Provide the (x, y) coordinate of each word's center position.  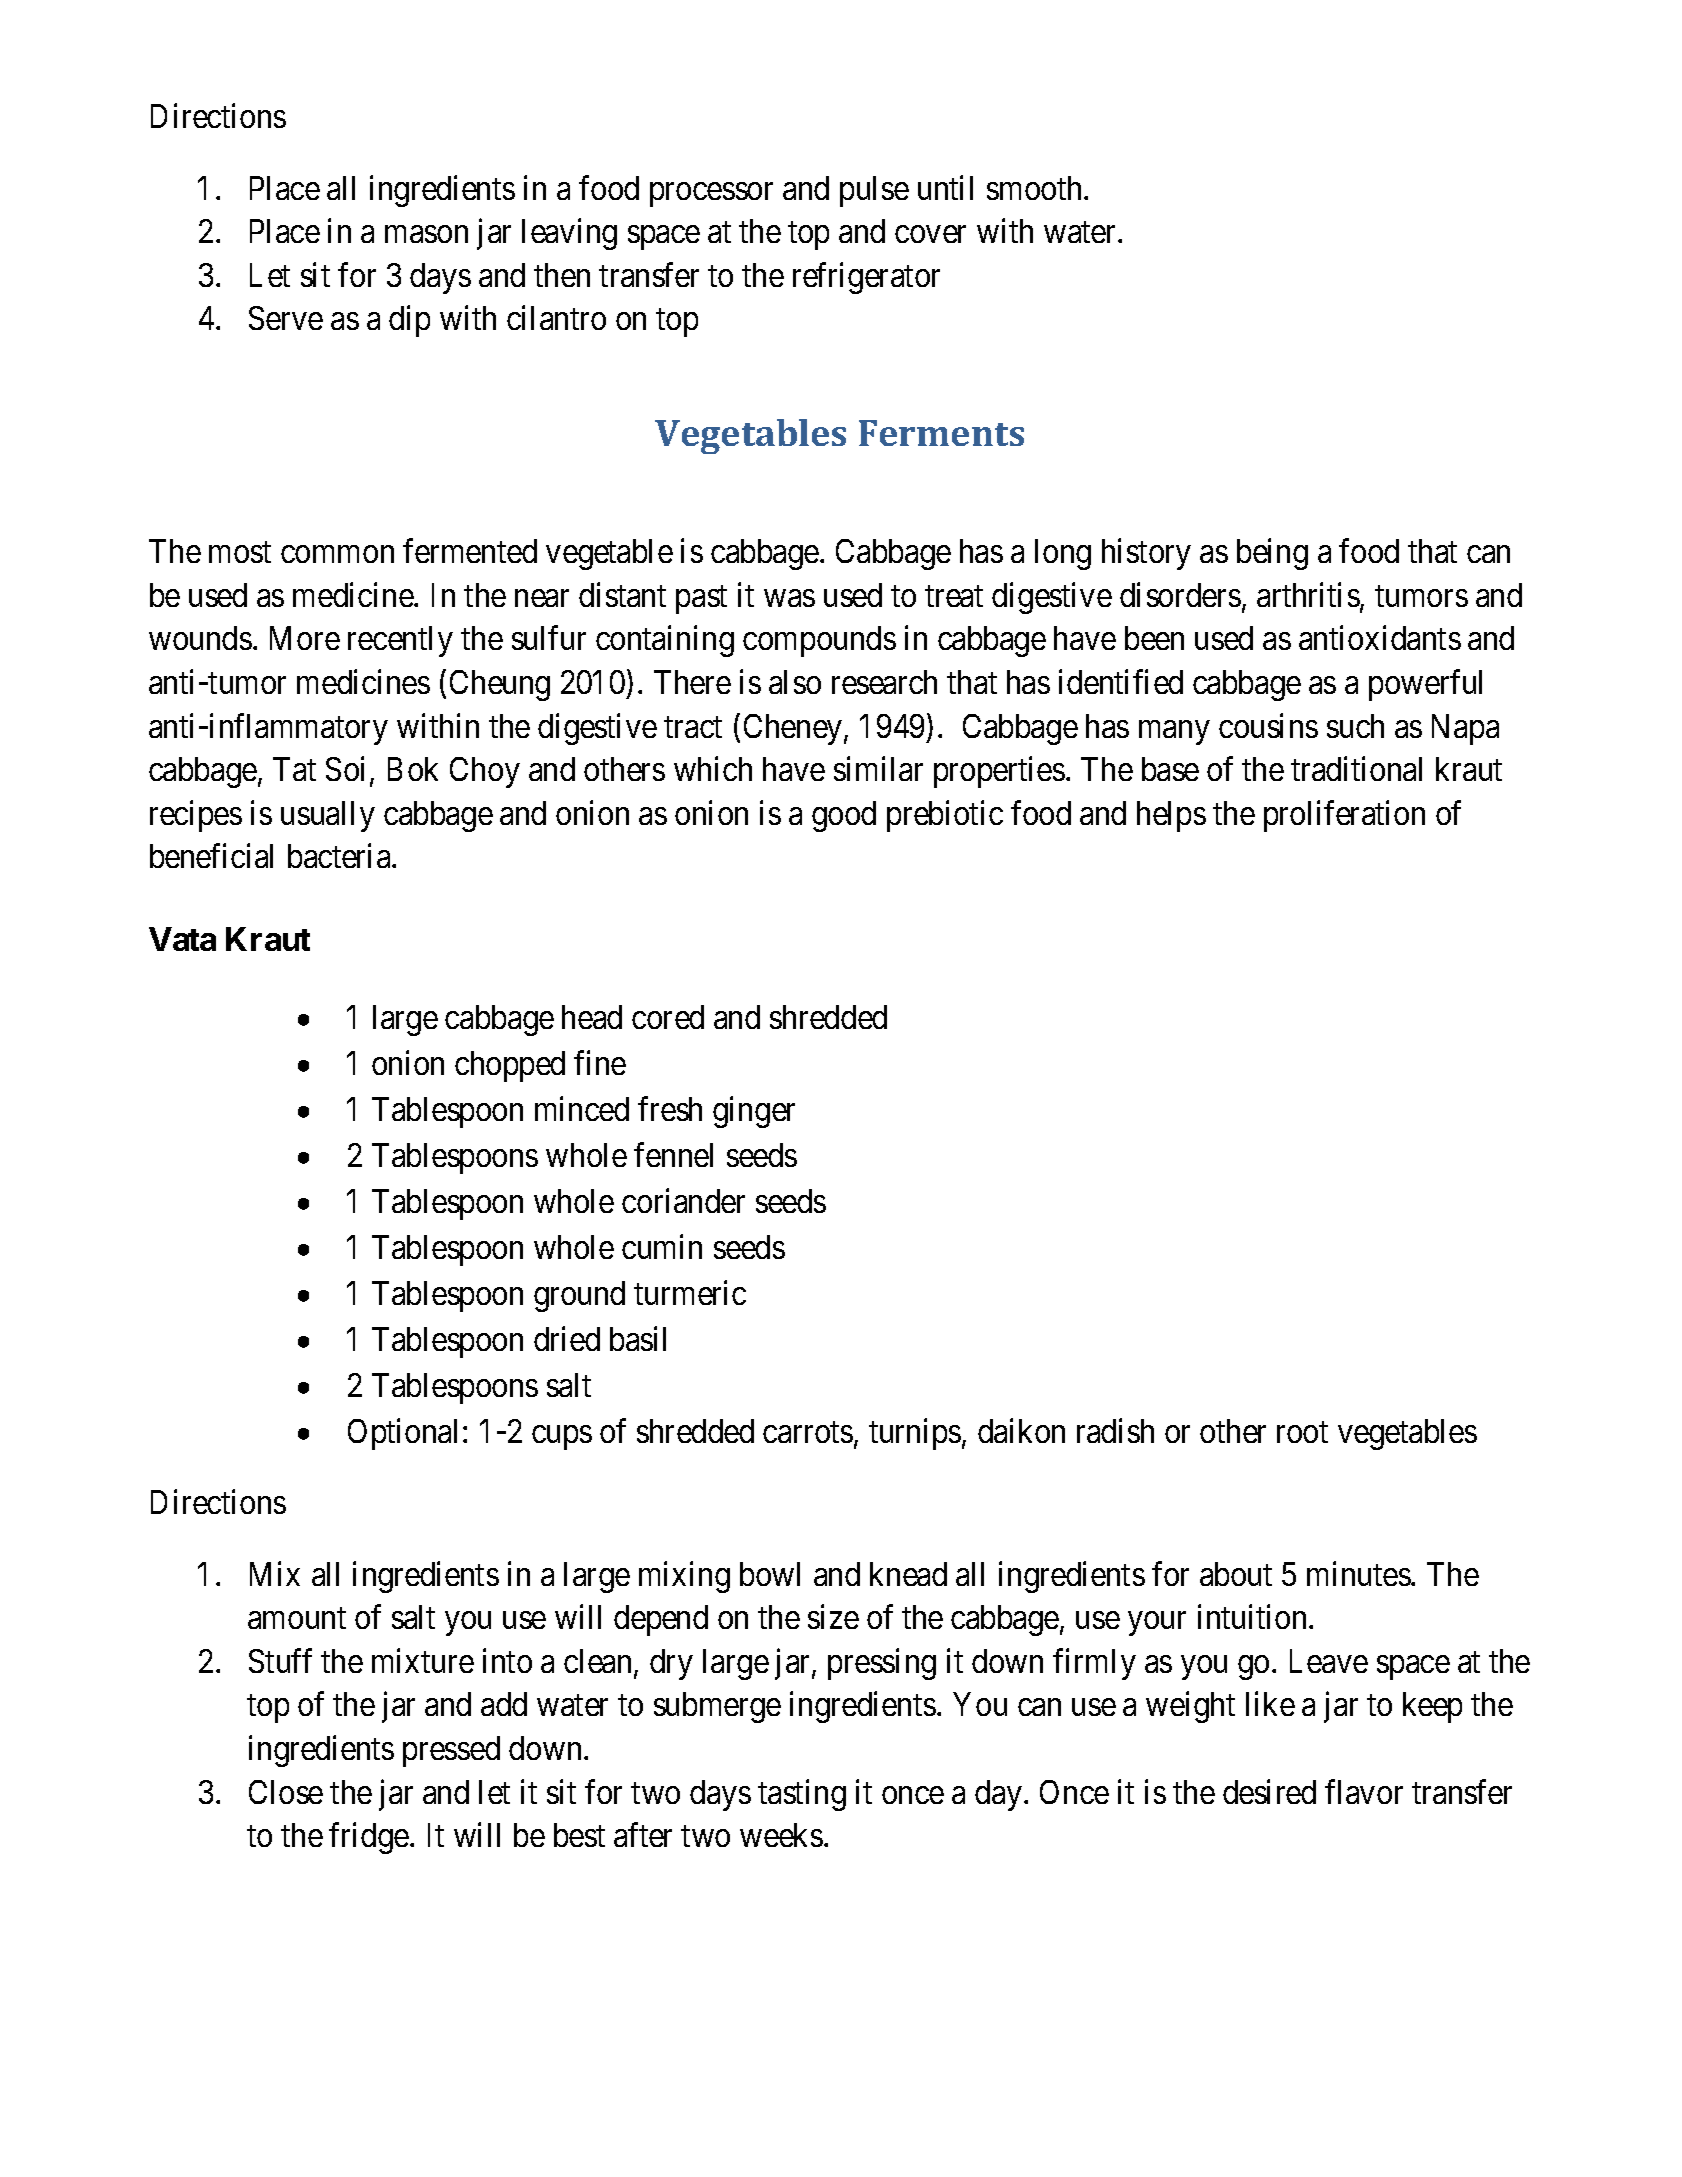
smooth (1036, 188)
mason (426, 234)
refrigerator (866, 278)
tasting (802, 1795)
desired (1269, 1791)
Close (286, 1792)
